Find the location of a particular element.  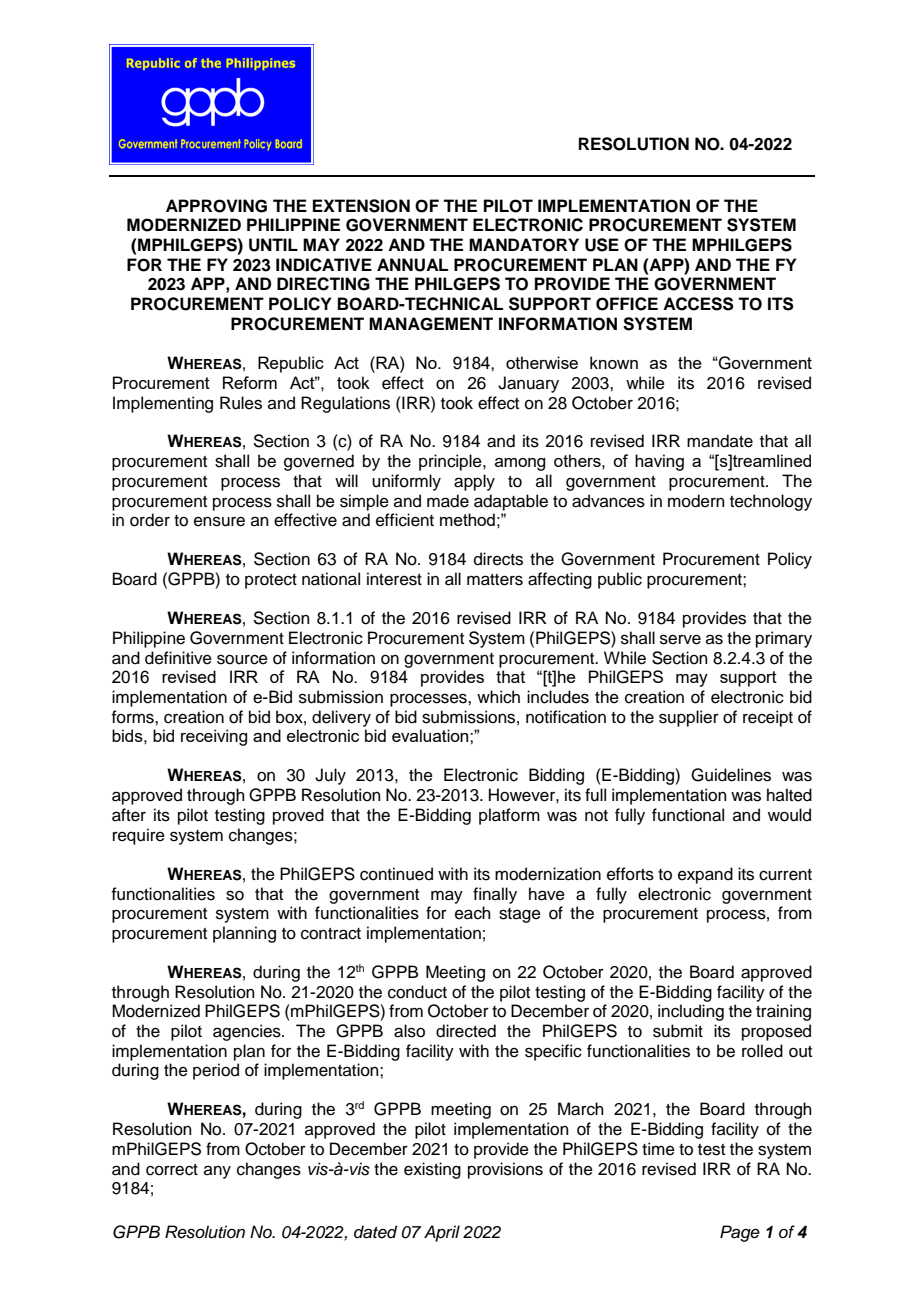

supplier is located at coordinates (689, 718).
